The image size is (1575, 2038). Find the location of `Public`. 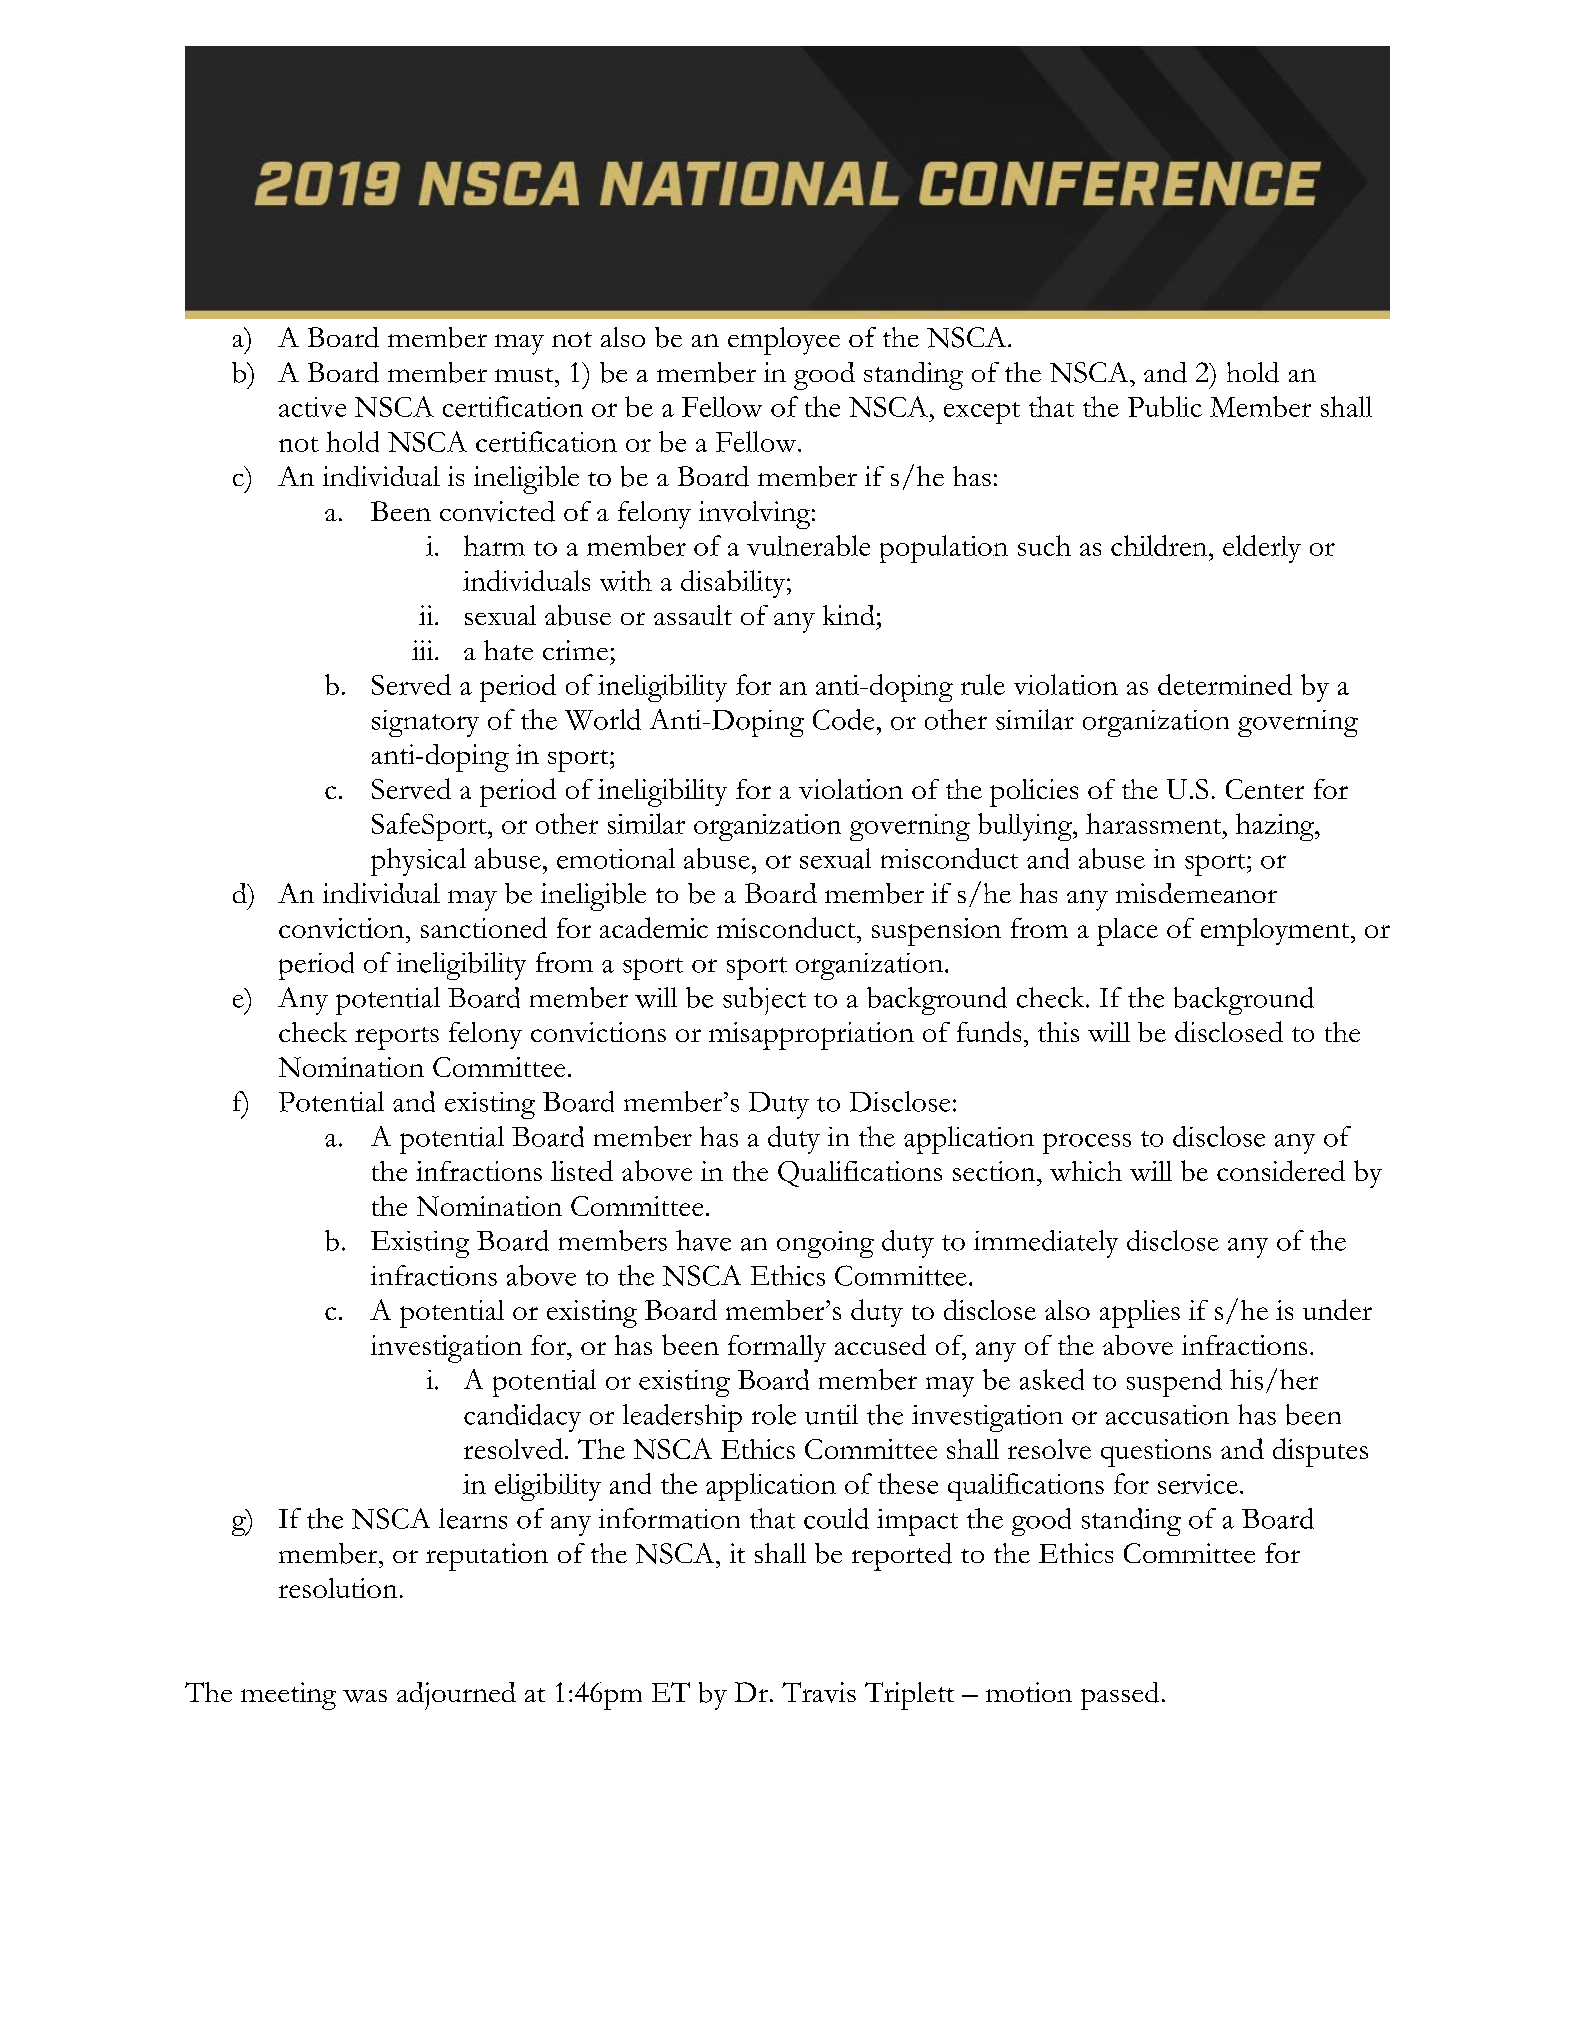

Public is located at coordinates (1165, 406).
